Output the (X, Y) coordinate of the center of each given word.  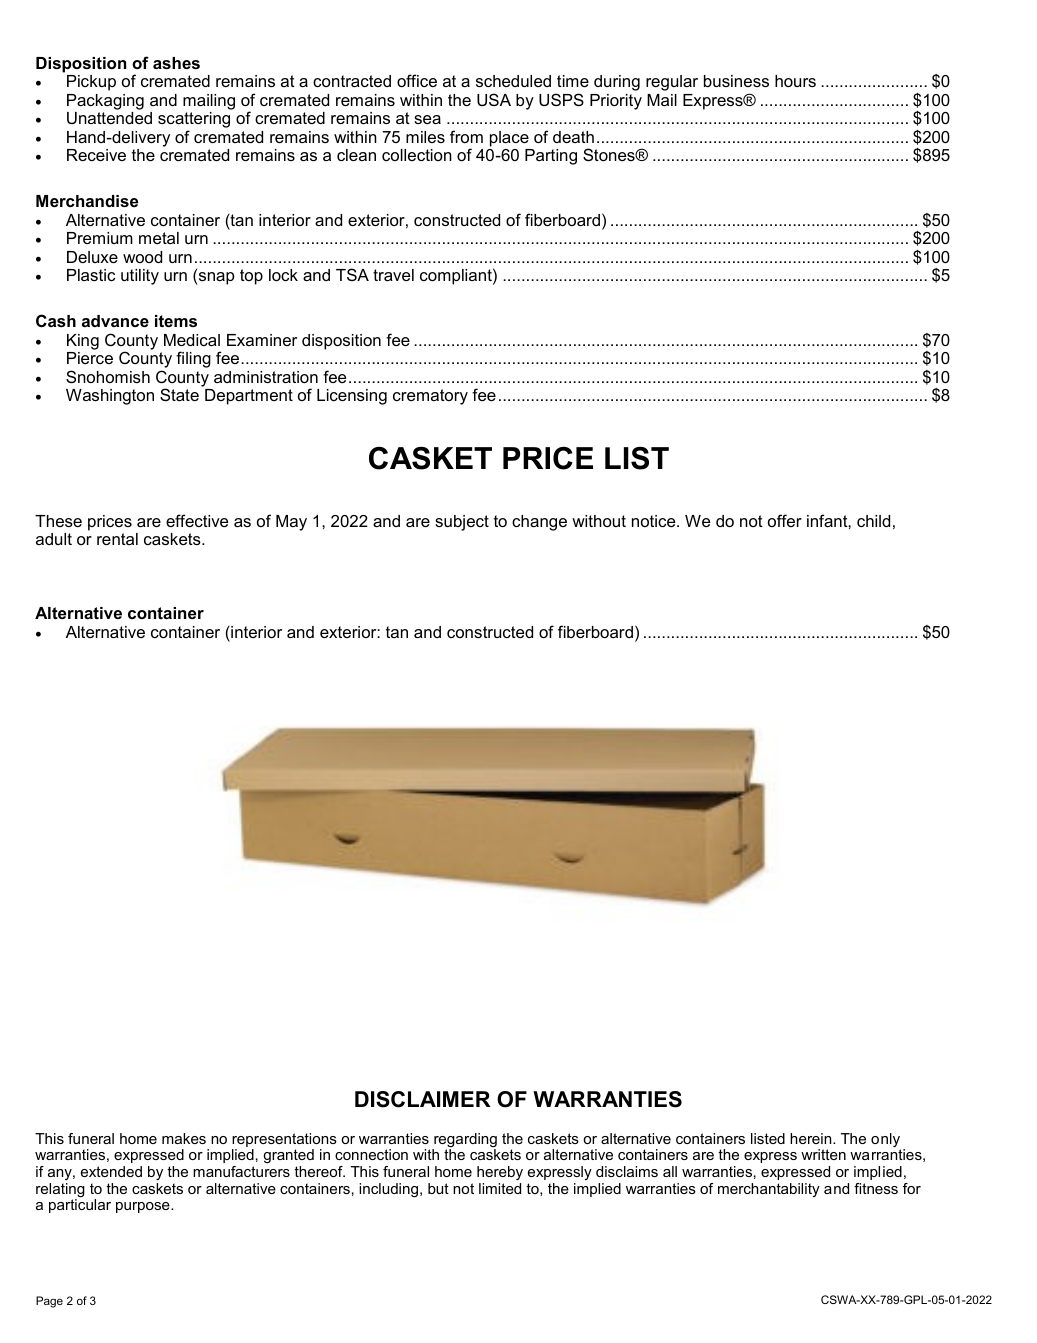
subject (462, 523)
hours (795, 81)
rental (117, 539)
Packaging (105, 102)
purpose (144, 1207)
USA (494, 99)
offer (785, 520)
